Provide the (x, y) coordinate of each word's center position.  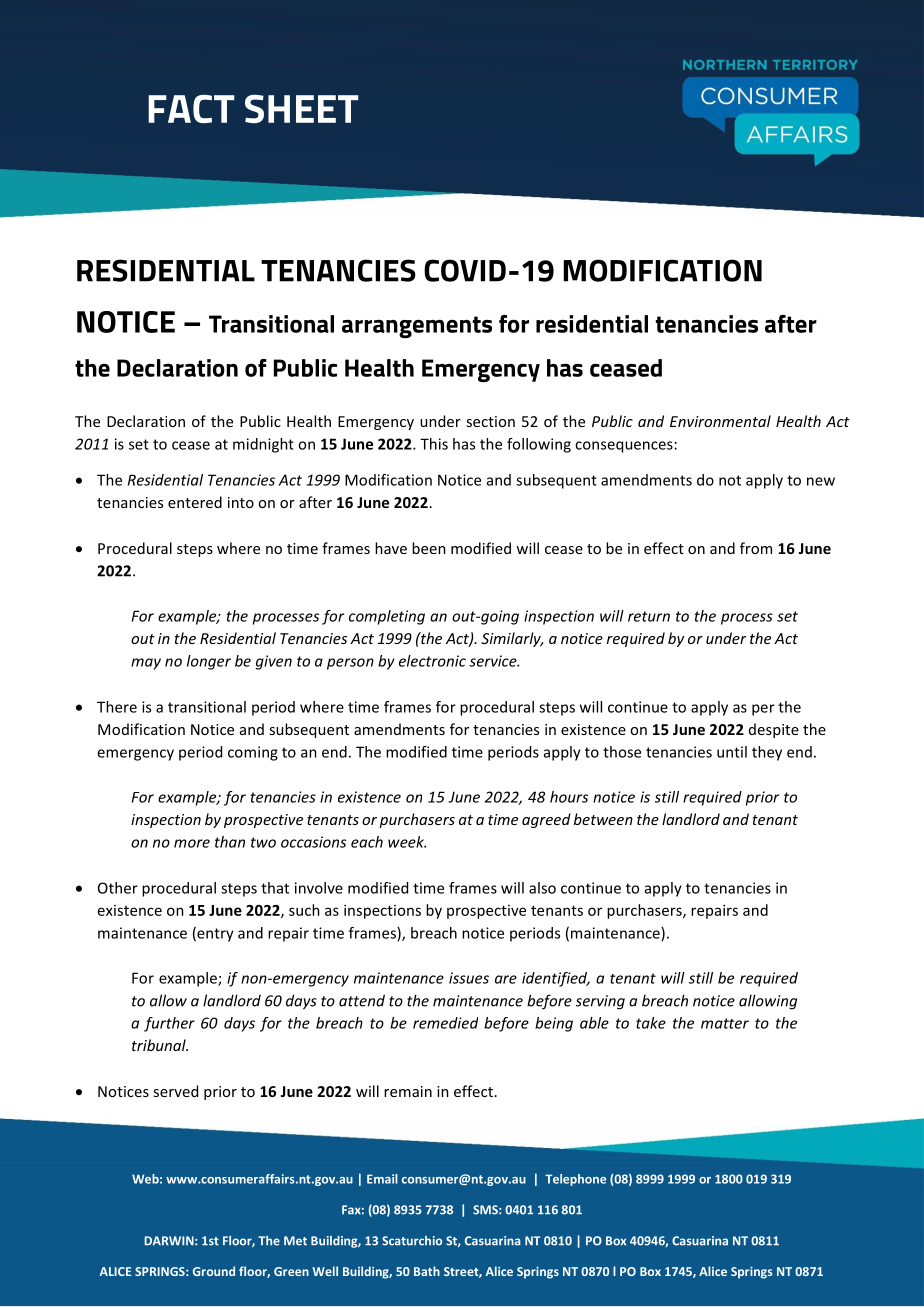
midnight (263, 445)
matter (725, 1023)
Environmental (720, 421)
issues (469, 978)
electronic (432, 661)
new (821, 481)
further (169, 1024)
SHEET (302, 108)
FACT (191, 109)
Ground (214, 1271)
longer (209, 662)
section (490, 421)
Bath (427, 1271)
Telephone (575, 1180)
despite (774, 730)
